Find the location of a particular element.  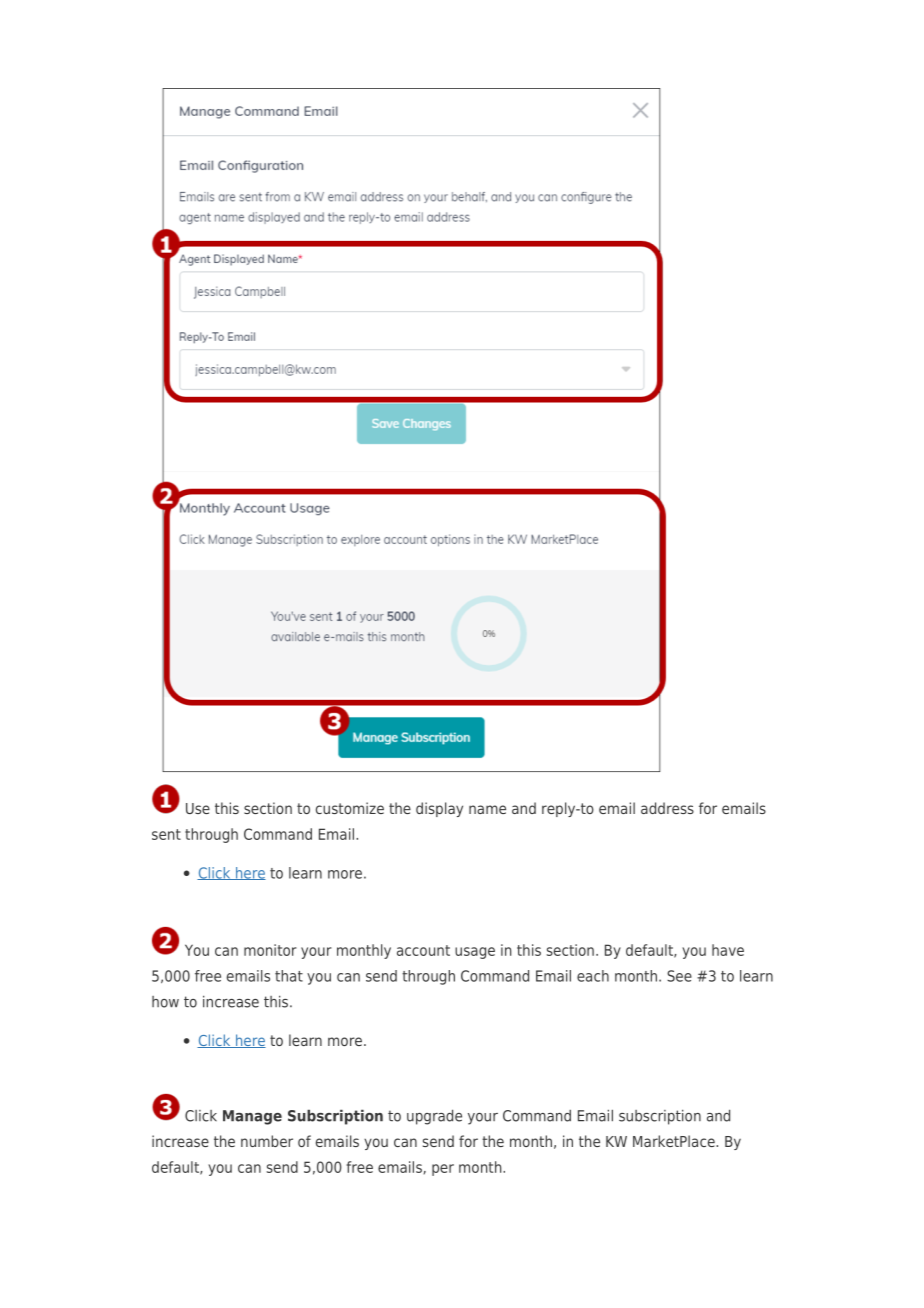

each is located at coordinates (593, 976).
